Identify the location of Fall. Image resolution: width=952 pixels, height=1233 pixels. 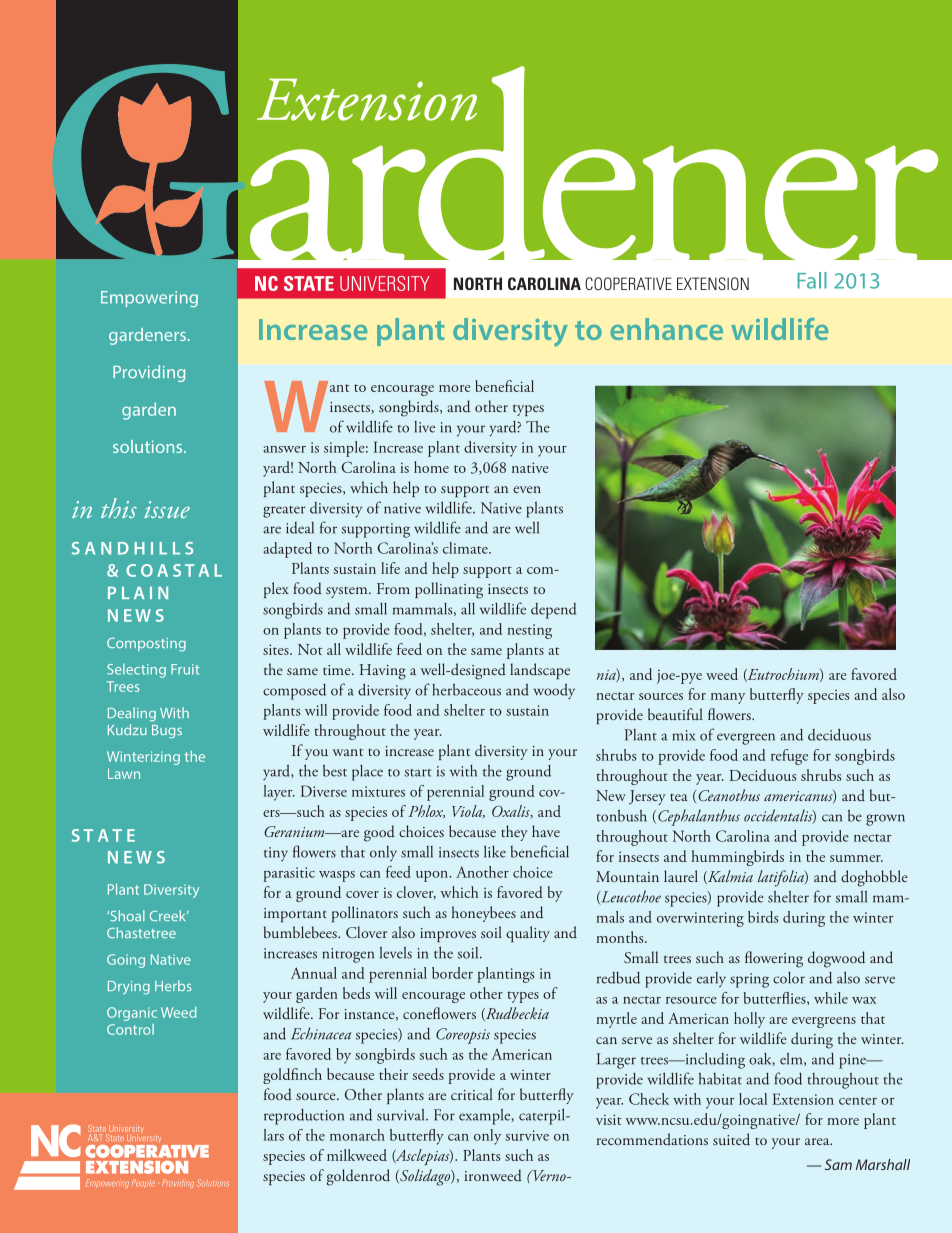
(812, 280).
